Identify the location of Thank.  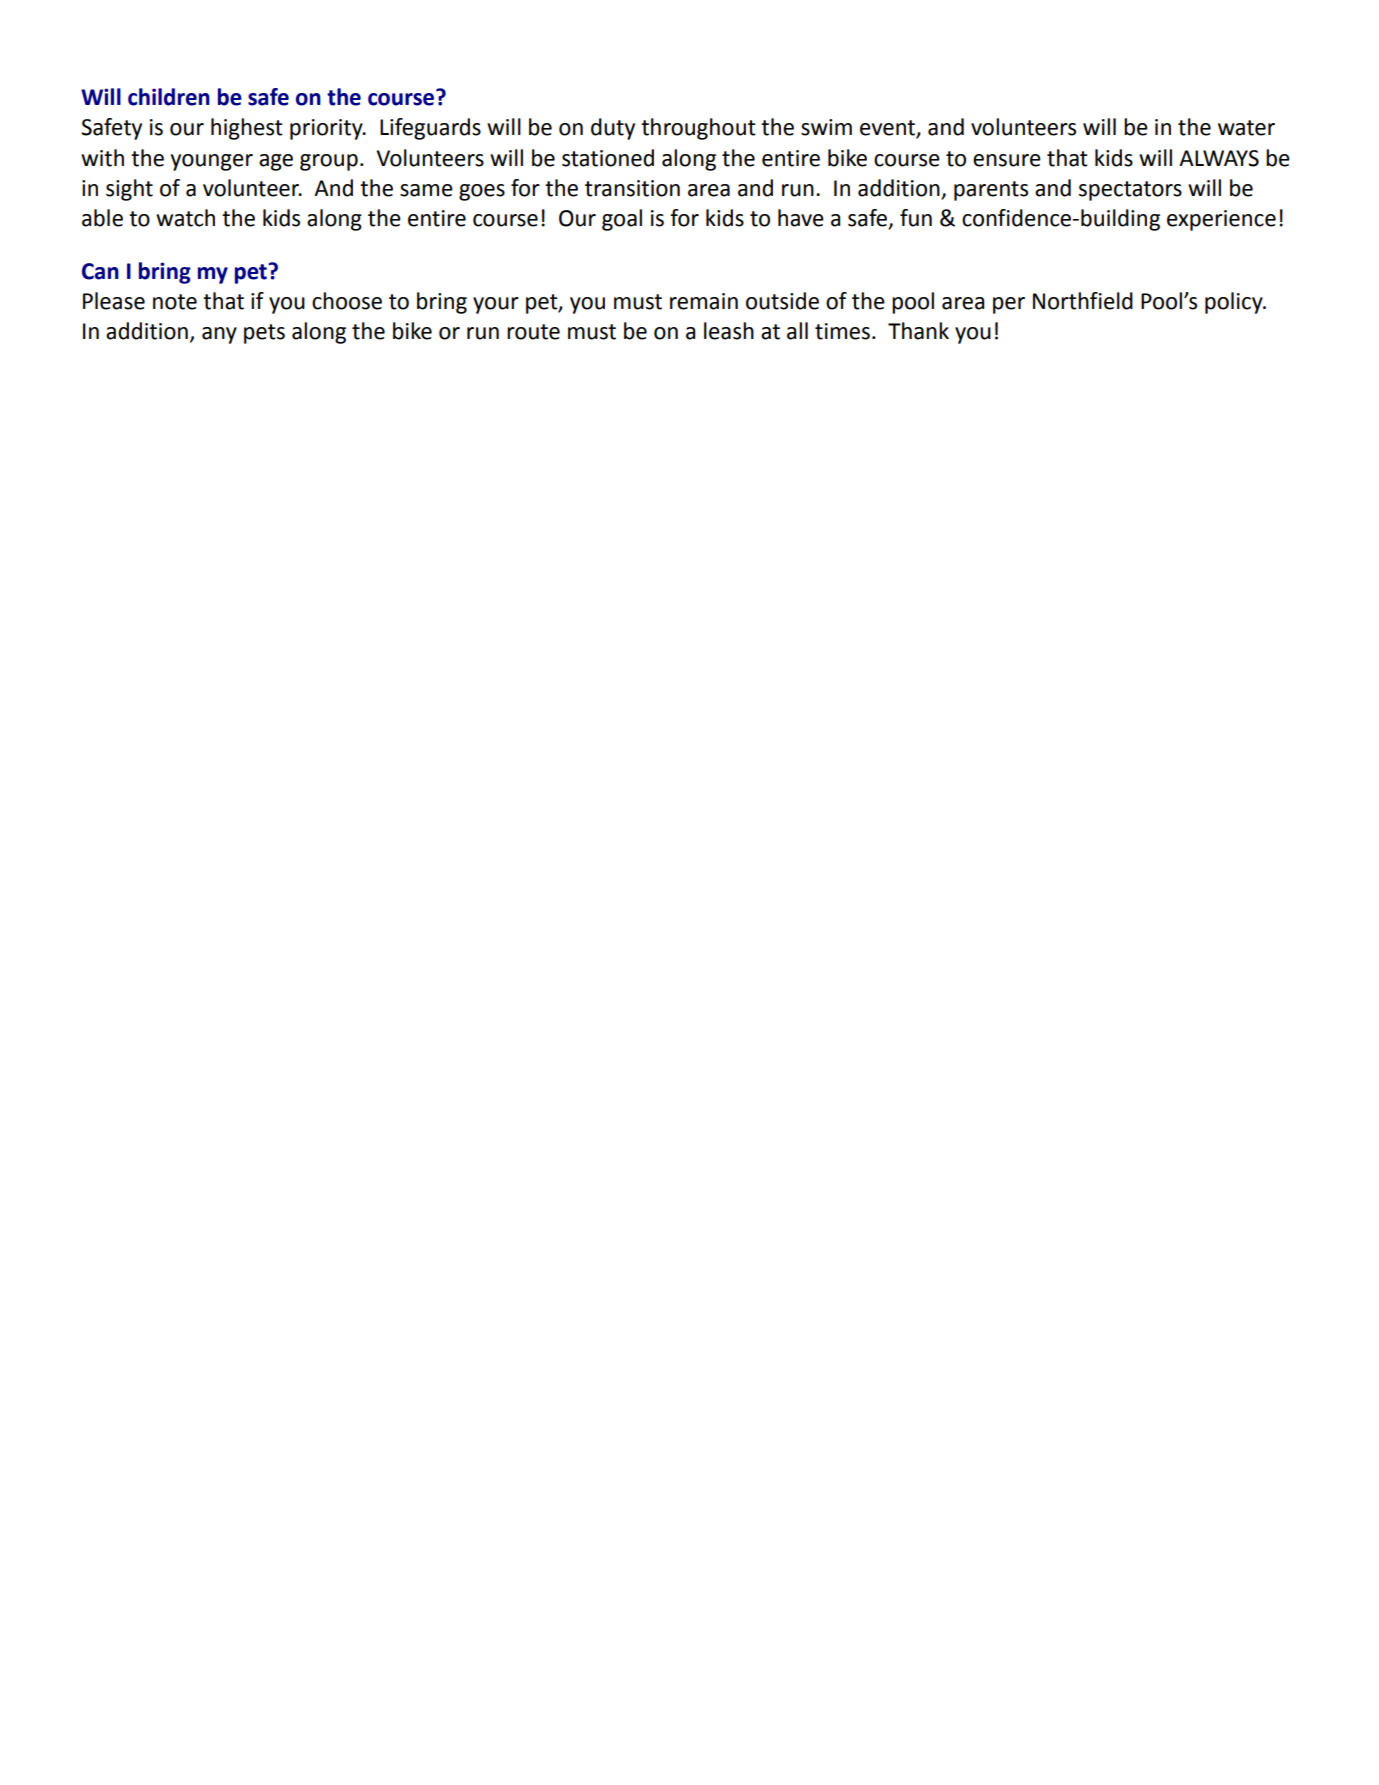
(918, 331).
